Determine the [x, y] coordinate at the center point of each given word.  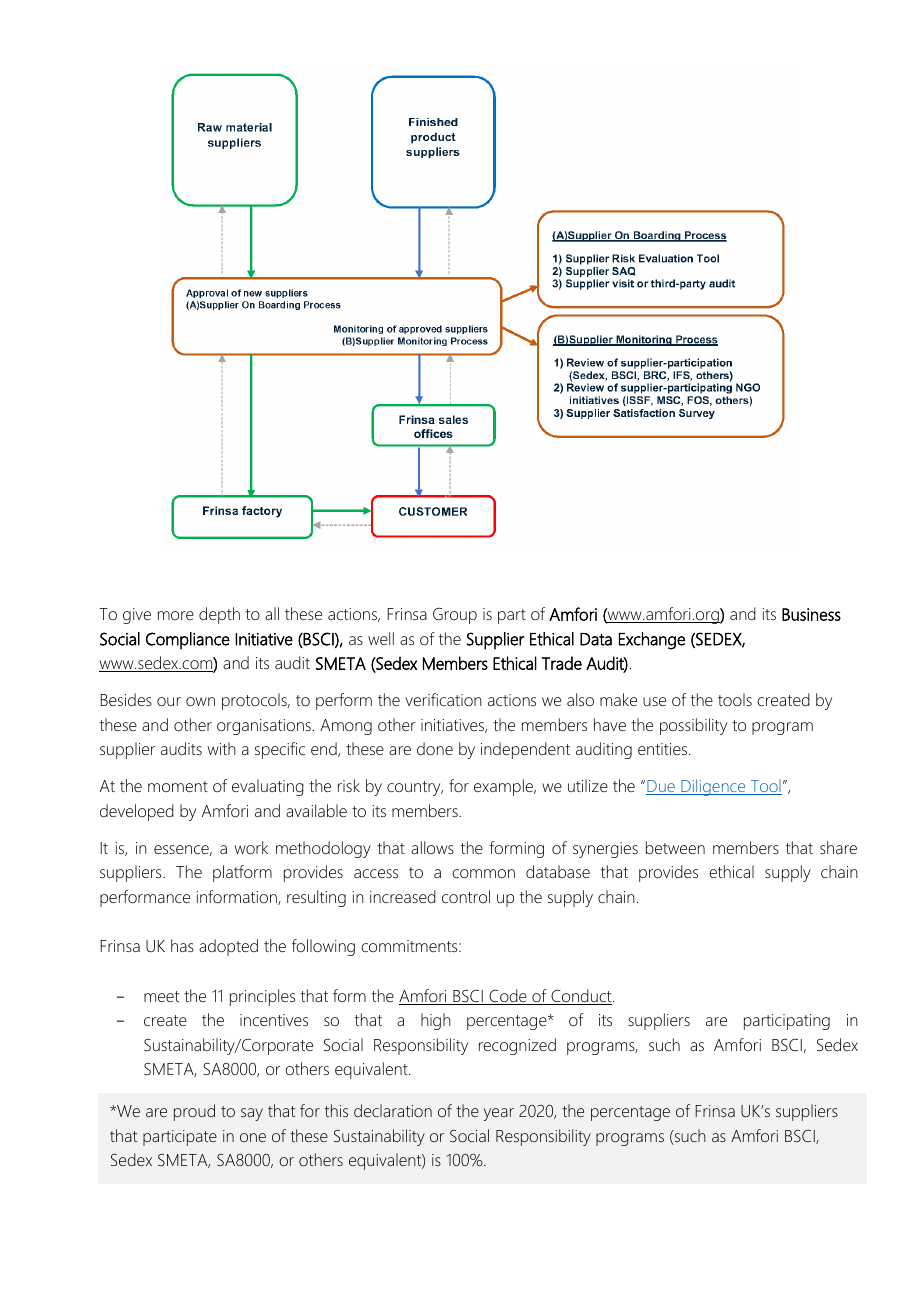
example [504, 787]
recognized [517, 1046]
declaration [393, 1110]
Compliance [188, 641]
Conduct [581, 997]
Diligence [713, 787]
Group [455, 616]
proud [194, 1112]
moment [178, 786]
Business [811, 614]
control [466, 896]
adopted [228, 947]
